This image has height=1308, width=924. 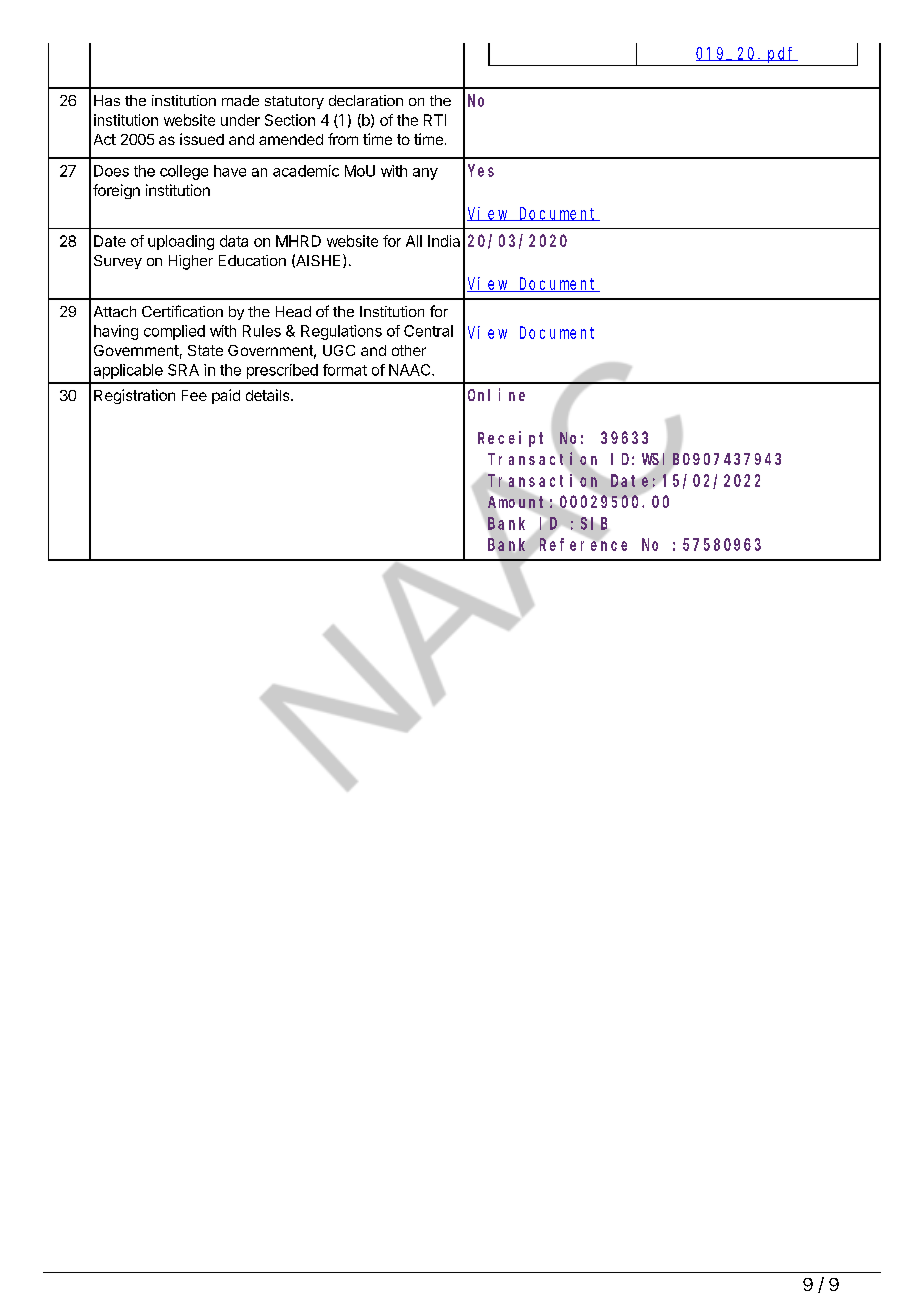 I want to click on uploading, so click(x=181, y=242).
